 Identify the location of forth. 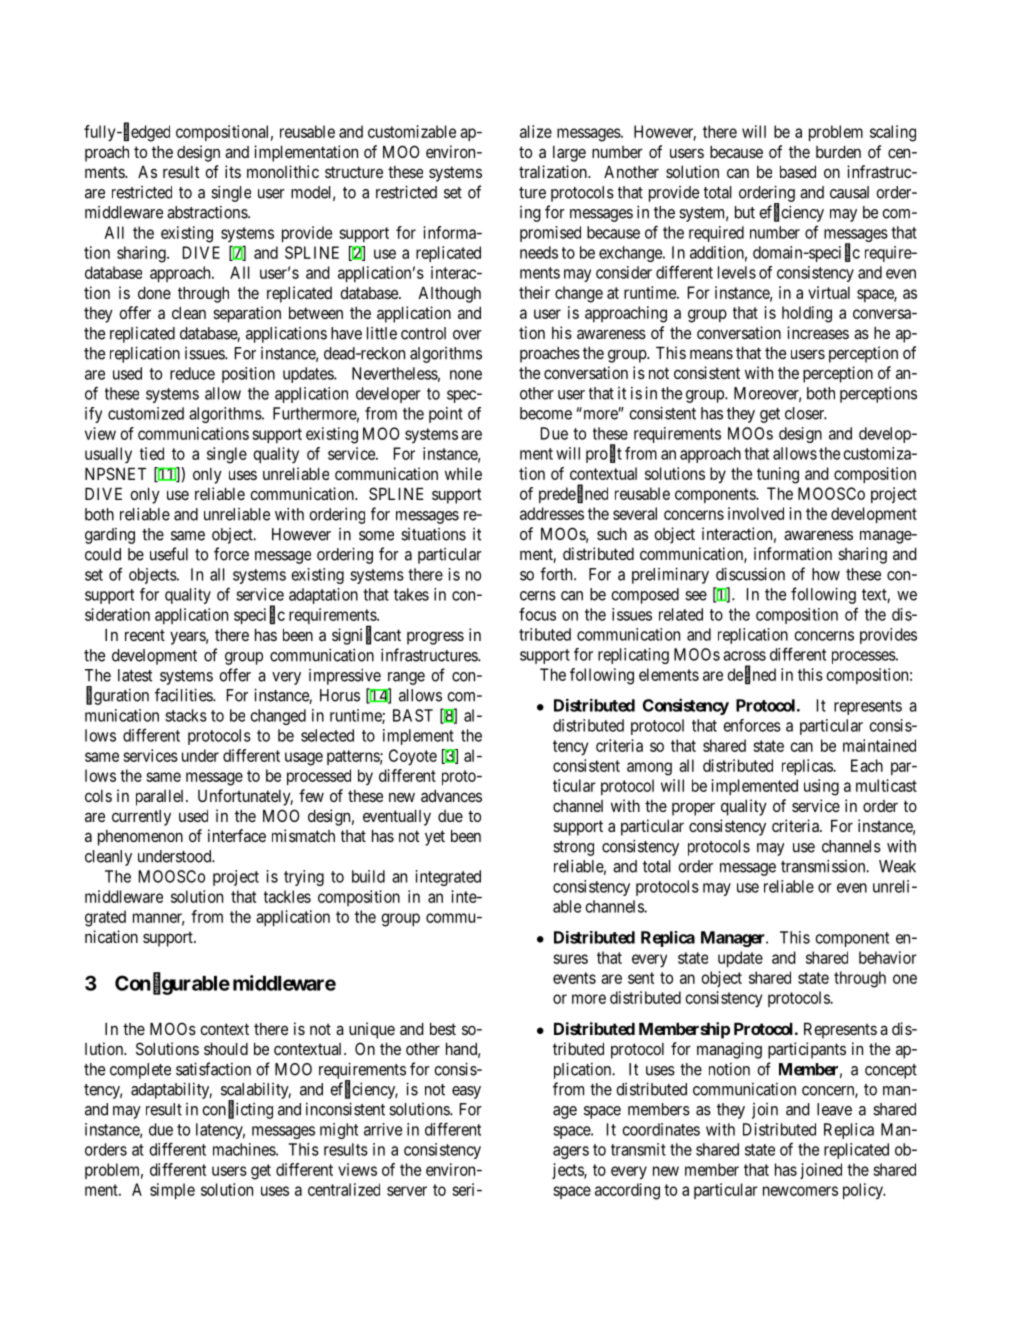
(557, 574).
